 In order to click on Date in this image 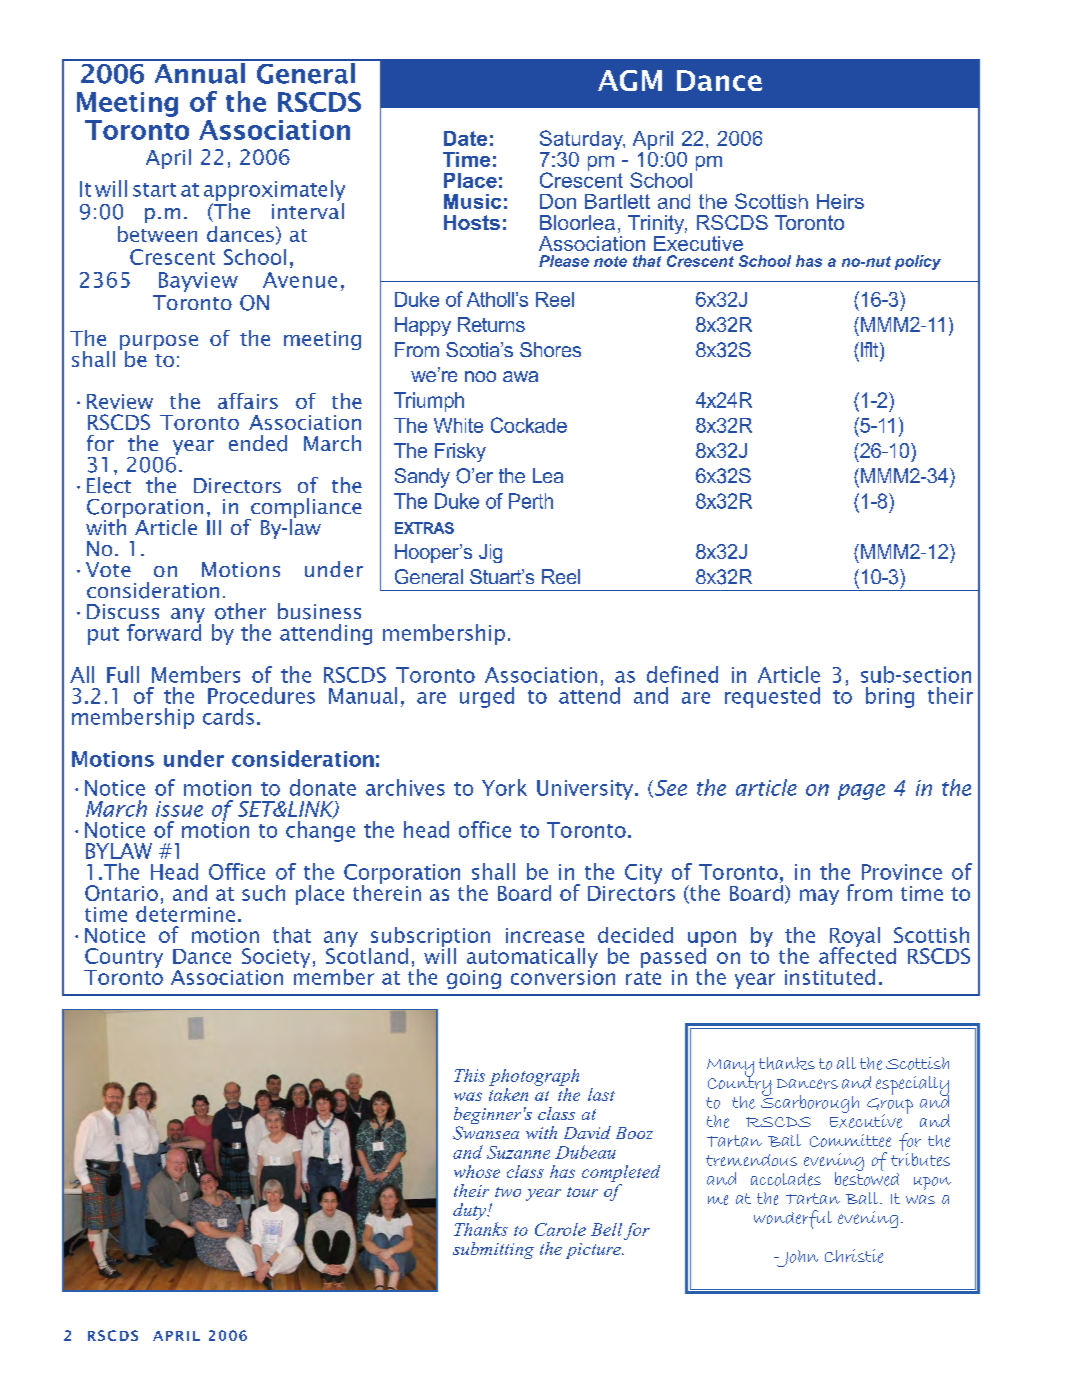, I will do `click(465, 138)`.
